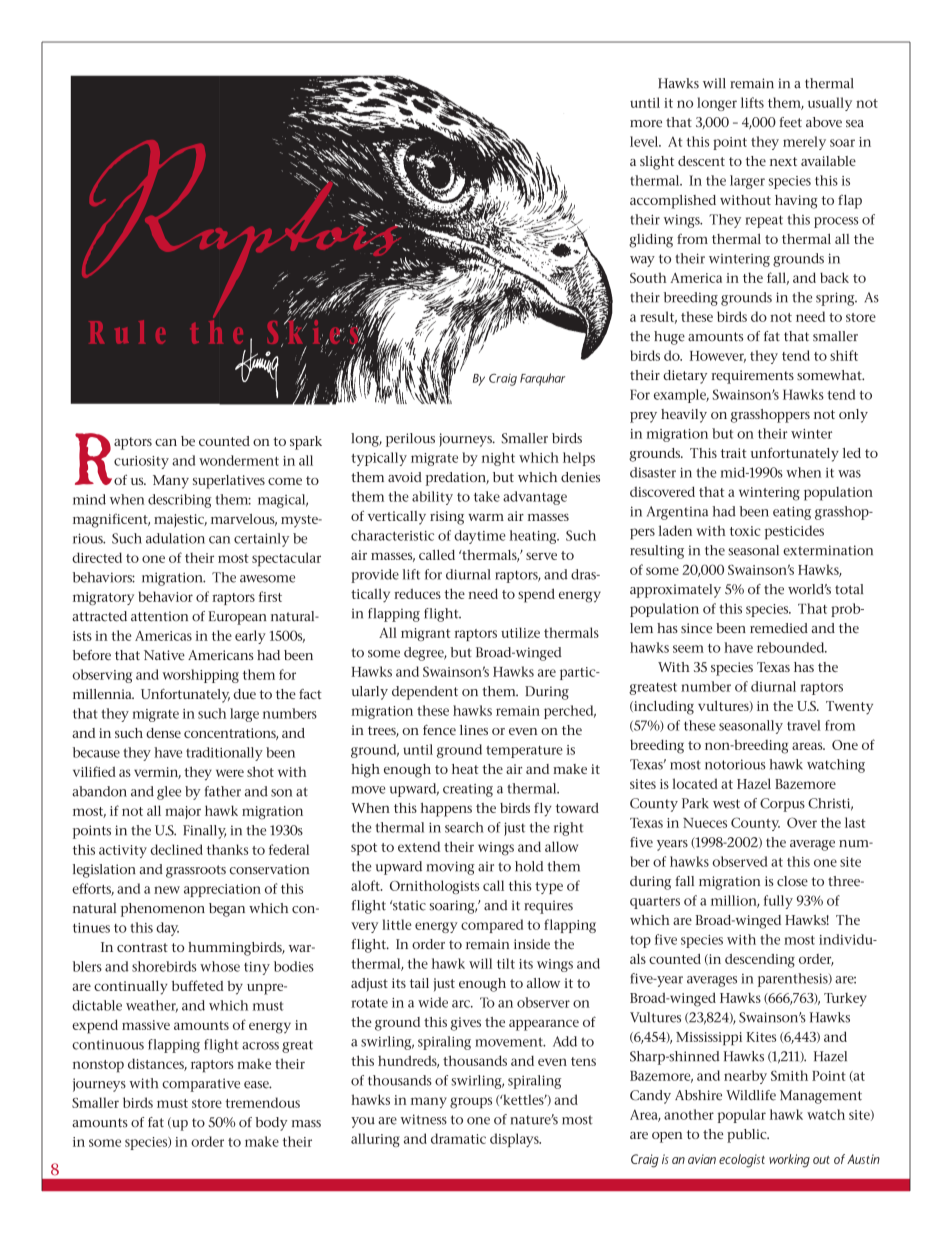  I want to click on curiosity, so click(141, 462).
